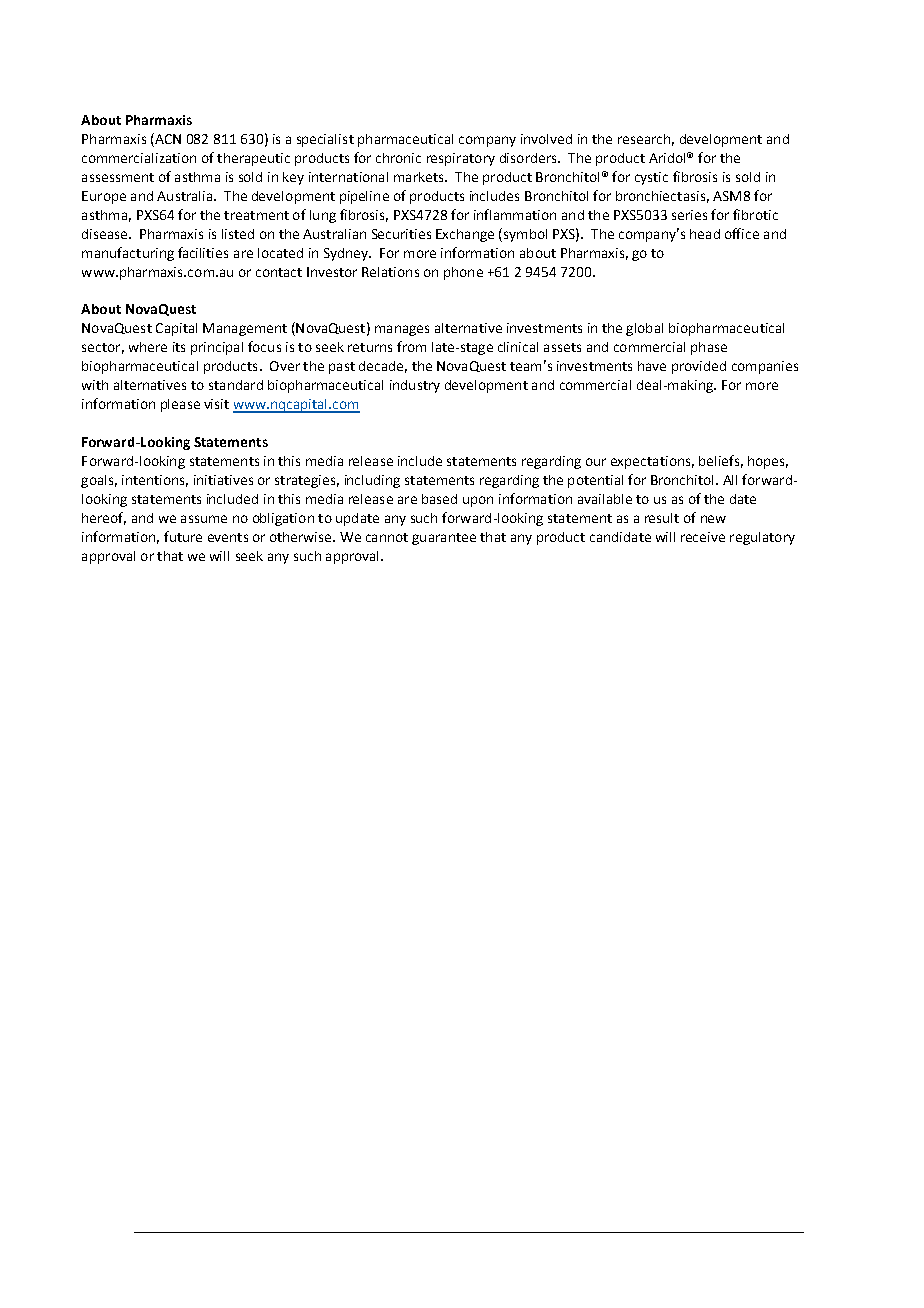 The height and width of the image is (1308, 924). Describe the element at coordinates (705, 234) in the image. I see `head` at that location.
